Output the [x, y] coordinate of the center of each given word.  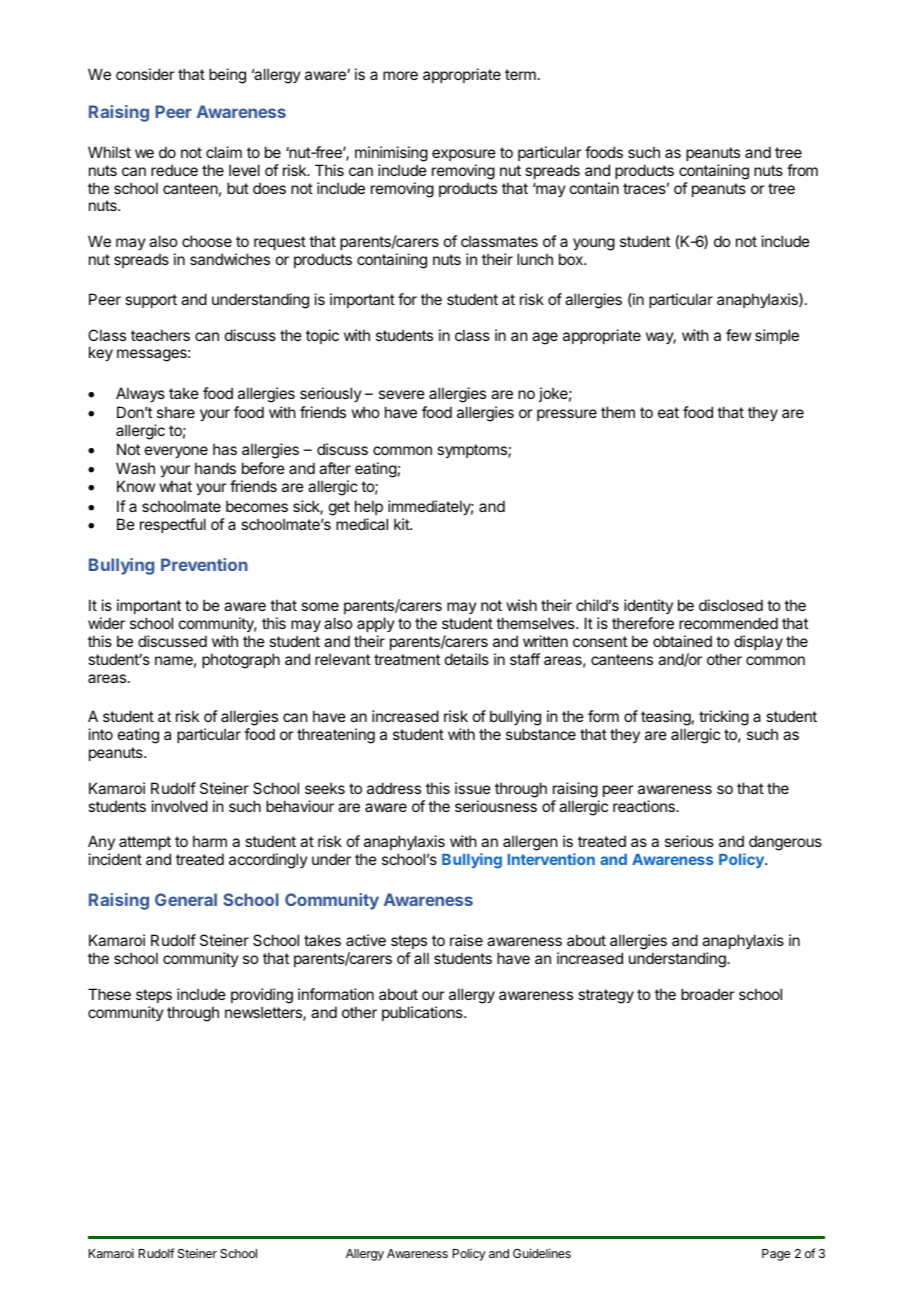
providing [262, 996]
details [467, 659]
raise [466, 940]
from [802, 170]
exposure [464, 155]
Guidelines [542, 1253]
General [186, 899]
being [227, 76]
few [738, 335]
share [176, 412]
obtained [682, 641]
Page [776, 1255]
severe [402, 394]
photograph [241, 661]
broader [707, 994]
